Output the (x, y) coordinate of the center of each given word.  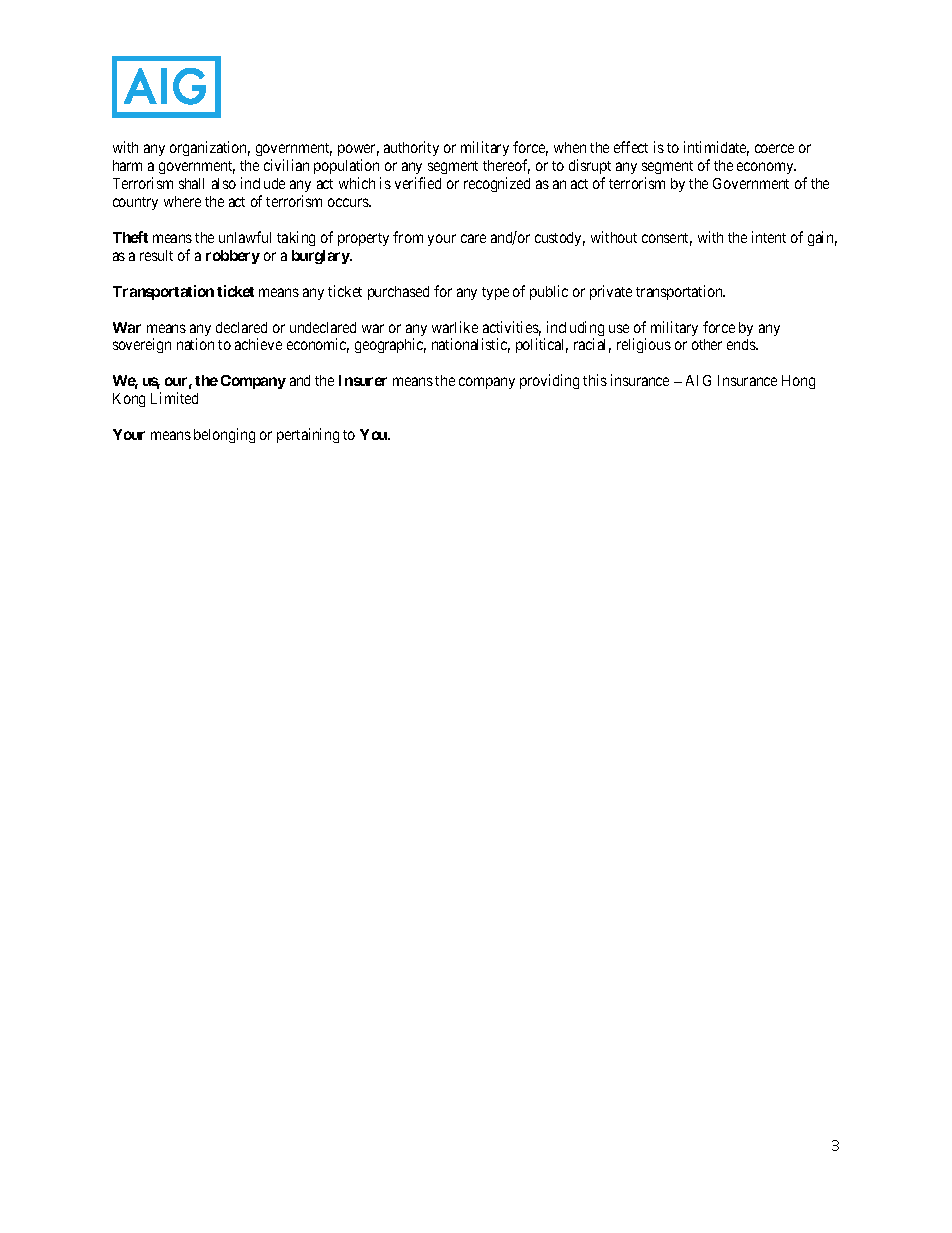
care (473, 238)
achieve (258, 344)
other (707, 344)
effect (631, 147)
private (611, 292)
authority (411, 148)
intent (769, 237)
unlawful (245, 237)
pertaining (308, 435)
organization (210, 148)
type (495, 293)
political (542, 345)
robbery (233, 257)
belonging (224, 435)
